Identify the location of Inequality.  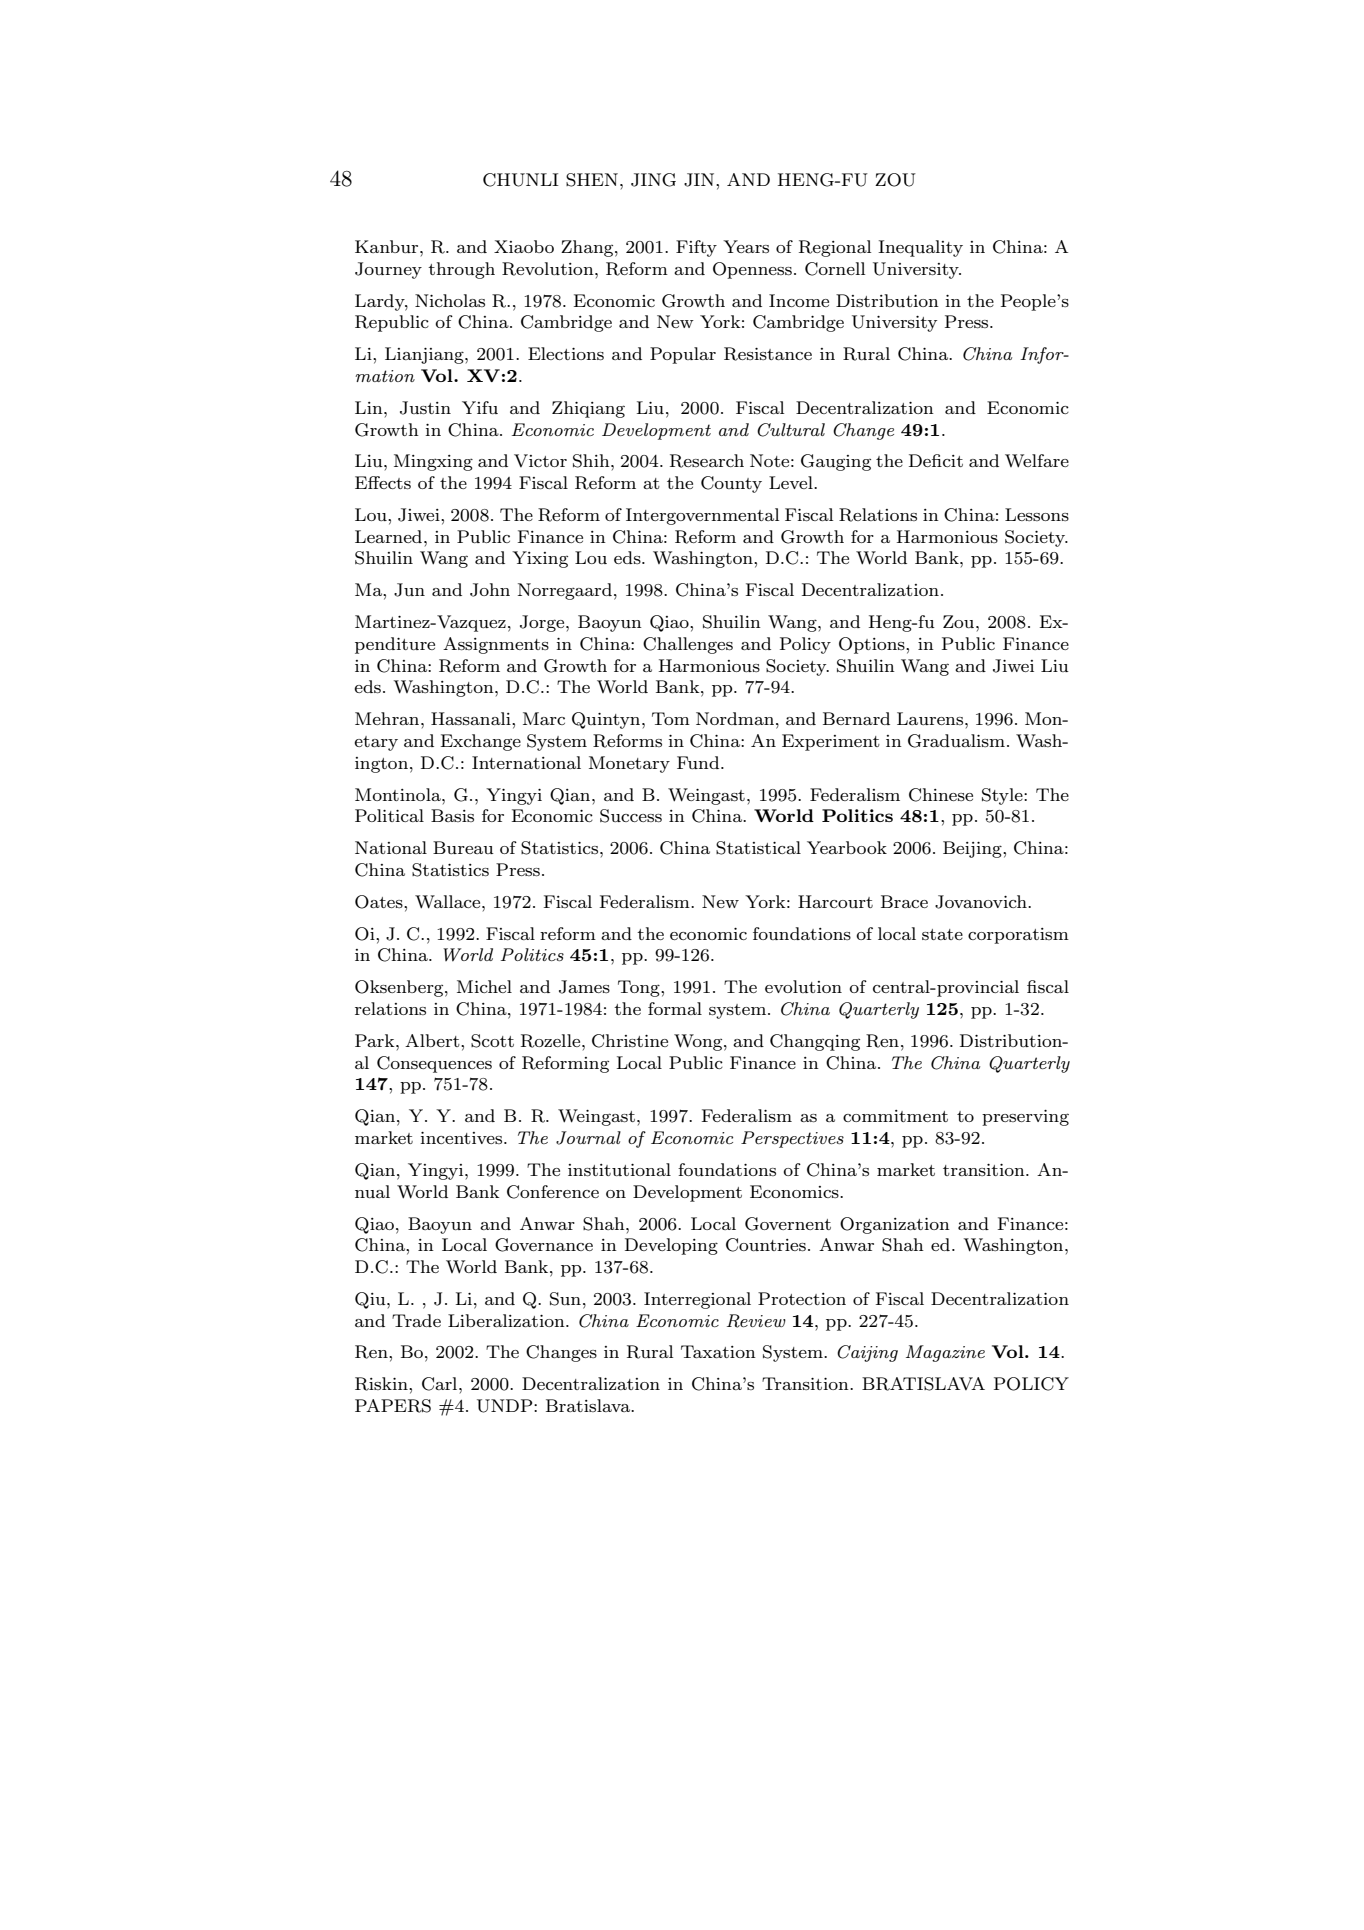
(920, 248).
